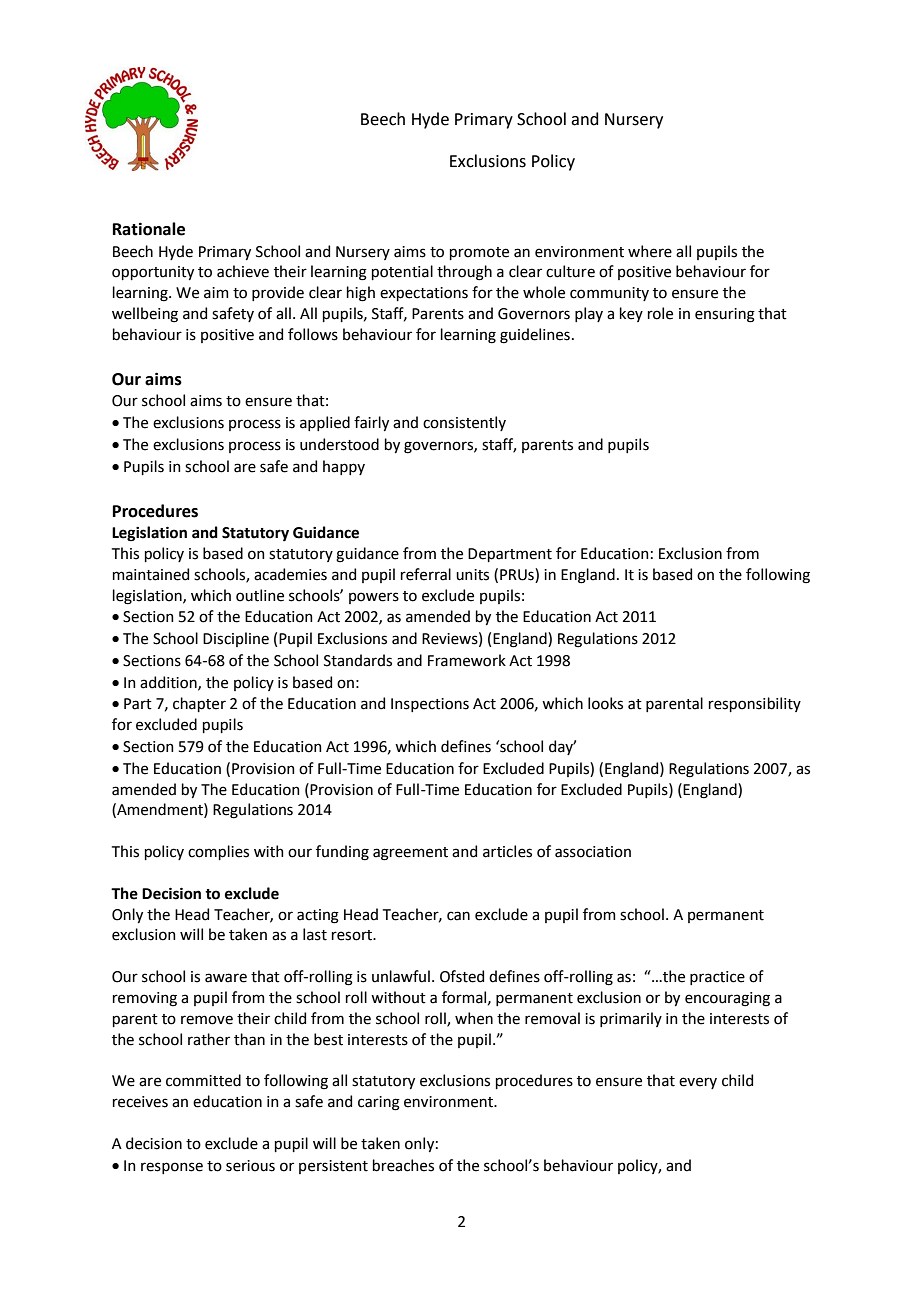 The width and height of the page is (924, 1307). I want to click on through, so click(464, 273).
